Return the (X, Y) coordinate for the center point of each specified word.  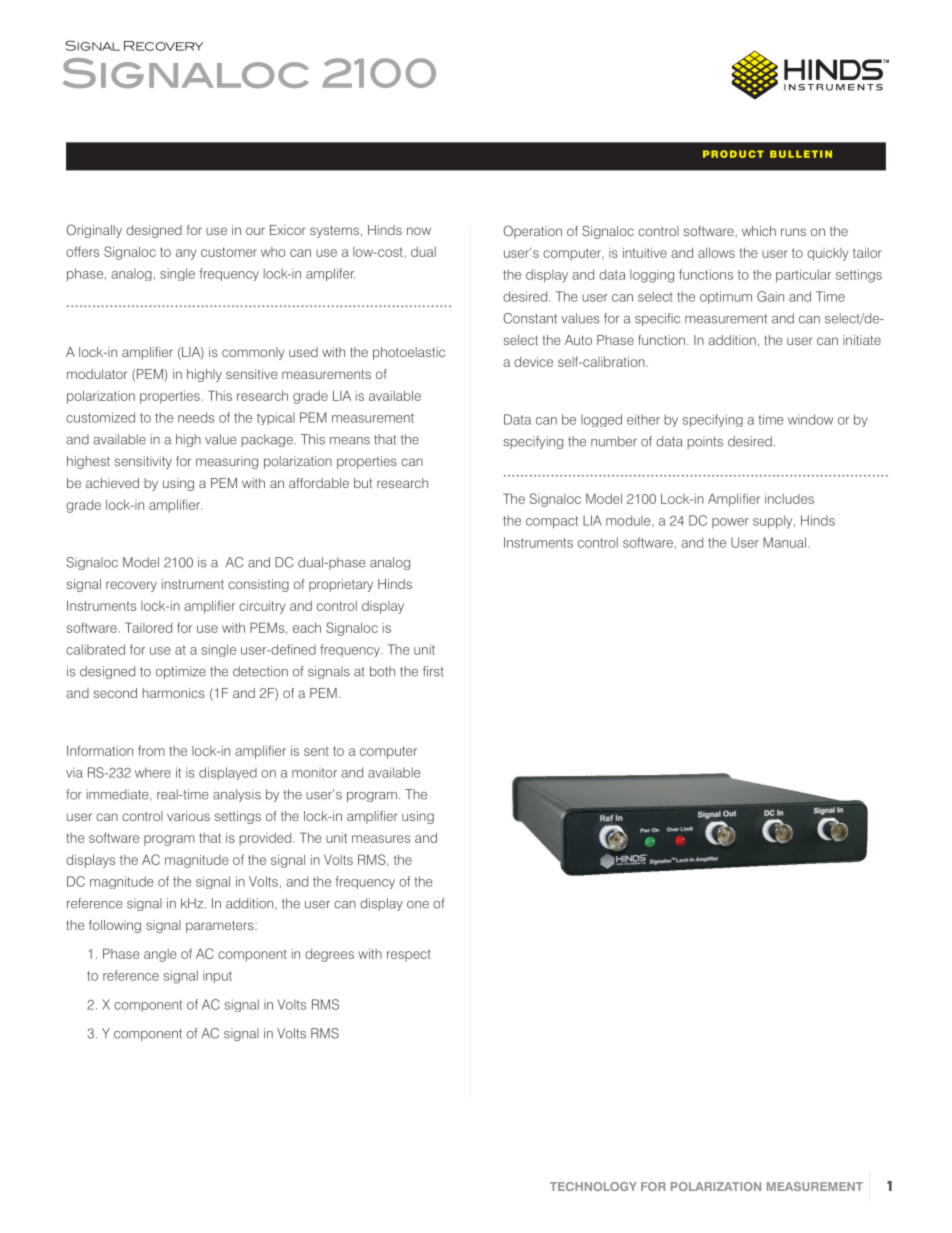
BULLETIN (801, 154)
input (217, 977)
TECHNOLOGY (593, 1186)
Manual (784, 542)
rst (437, 672)
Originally (94, 231)
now (419, 231)
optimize (181, 672)
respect (409, 955)
